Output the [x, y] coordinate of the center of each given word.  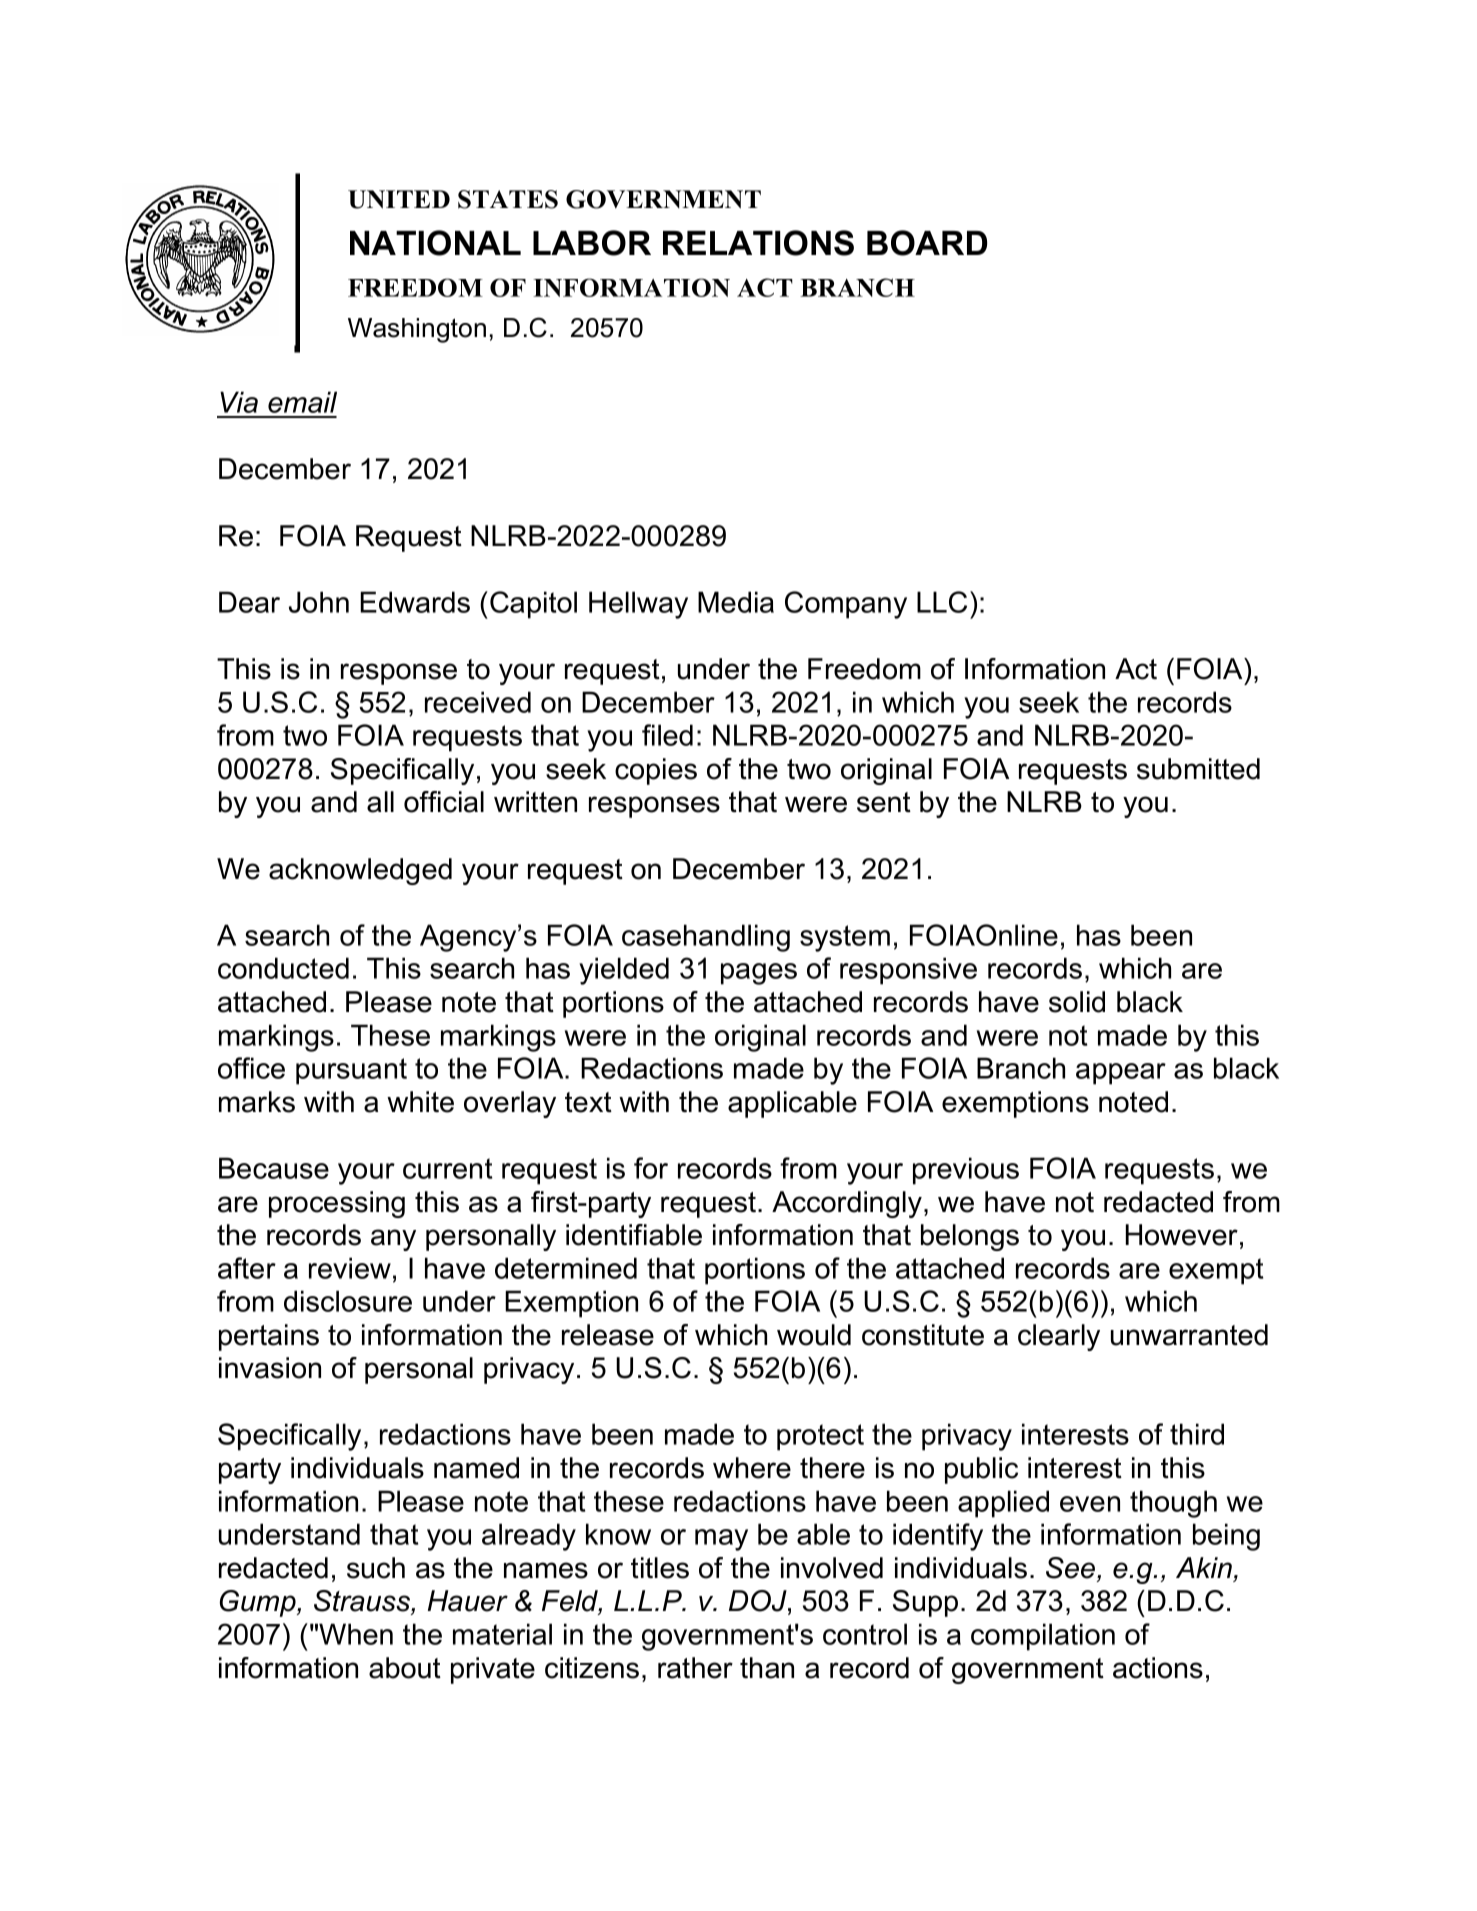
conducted [283, 968]
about [405, 1668]
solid [1077, 1002]
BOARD [927, 243]
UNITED [399, 199]
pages [759, 974]
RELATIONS [758, 243]
